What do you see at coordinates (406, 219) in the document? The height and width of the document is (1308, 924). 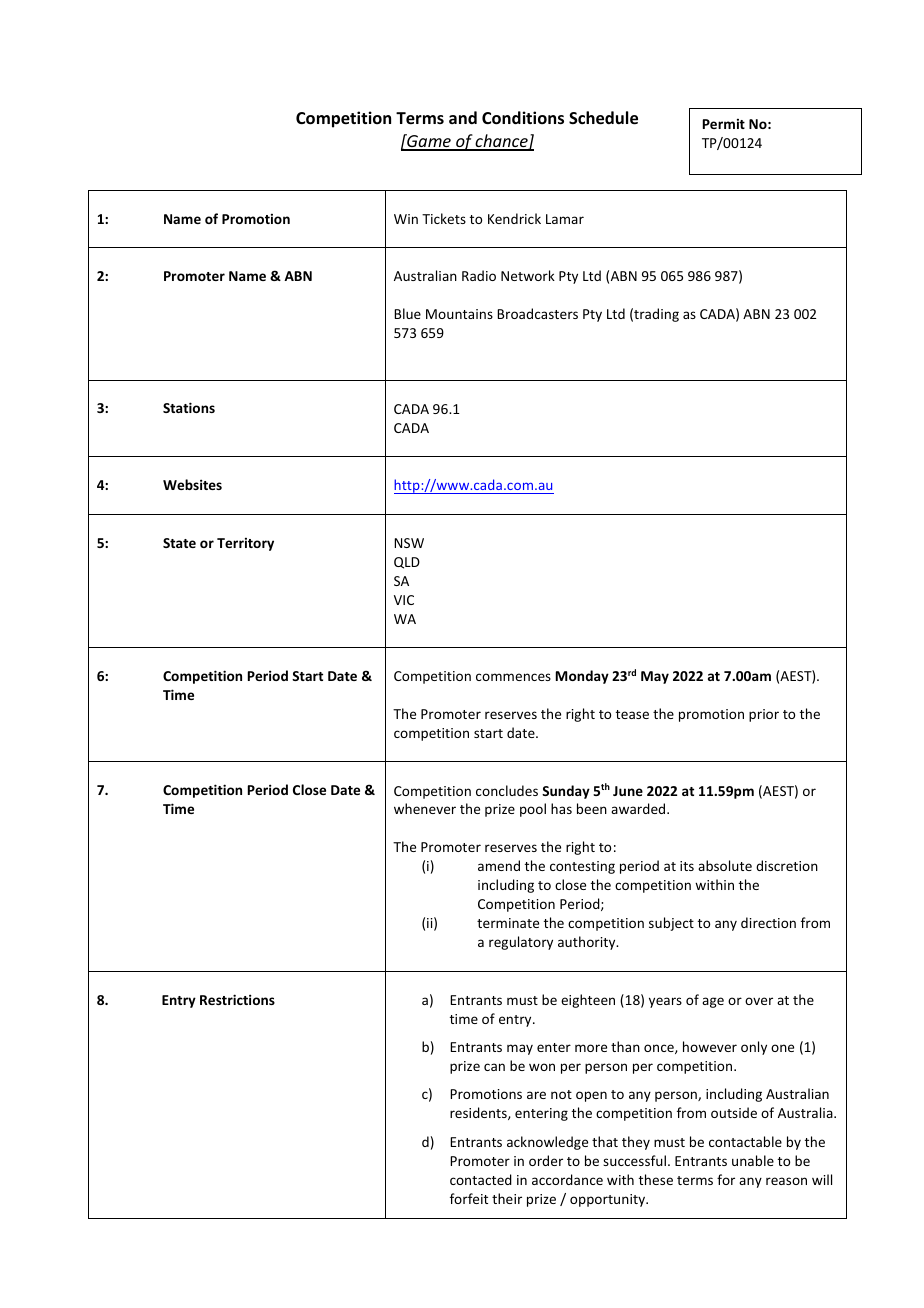 I see `Win` at bounding box center [406, 219].
